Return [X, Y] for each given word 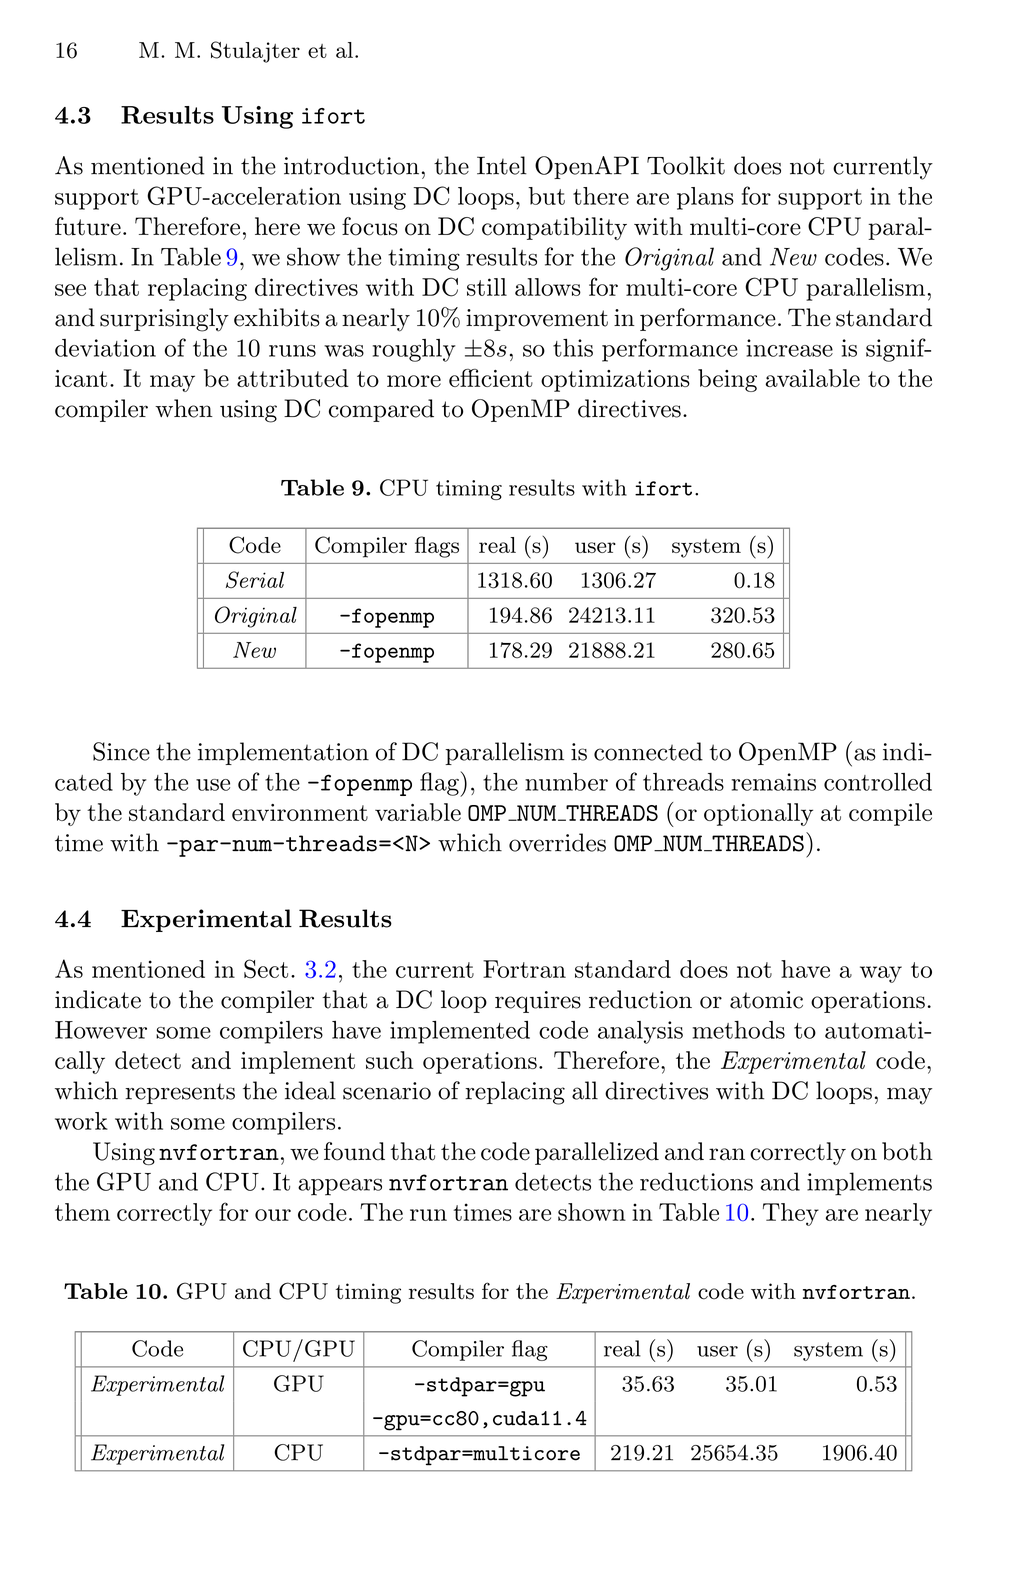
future [88, 226]
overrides [557, 842]
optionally [758, 814]
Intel [502, 165]
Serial [255, 580]
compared [381, 410]
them [82, 1212]
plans [705, 198]
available [813, 378]
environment [300, 812]
